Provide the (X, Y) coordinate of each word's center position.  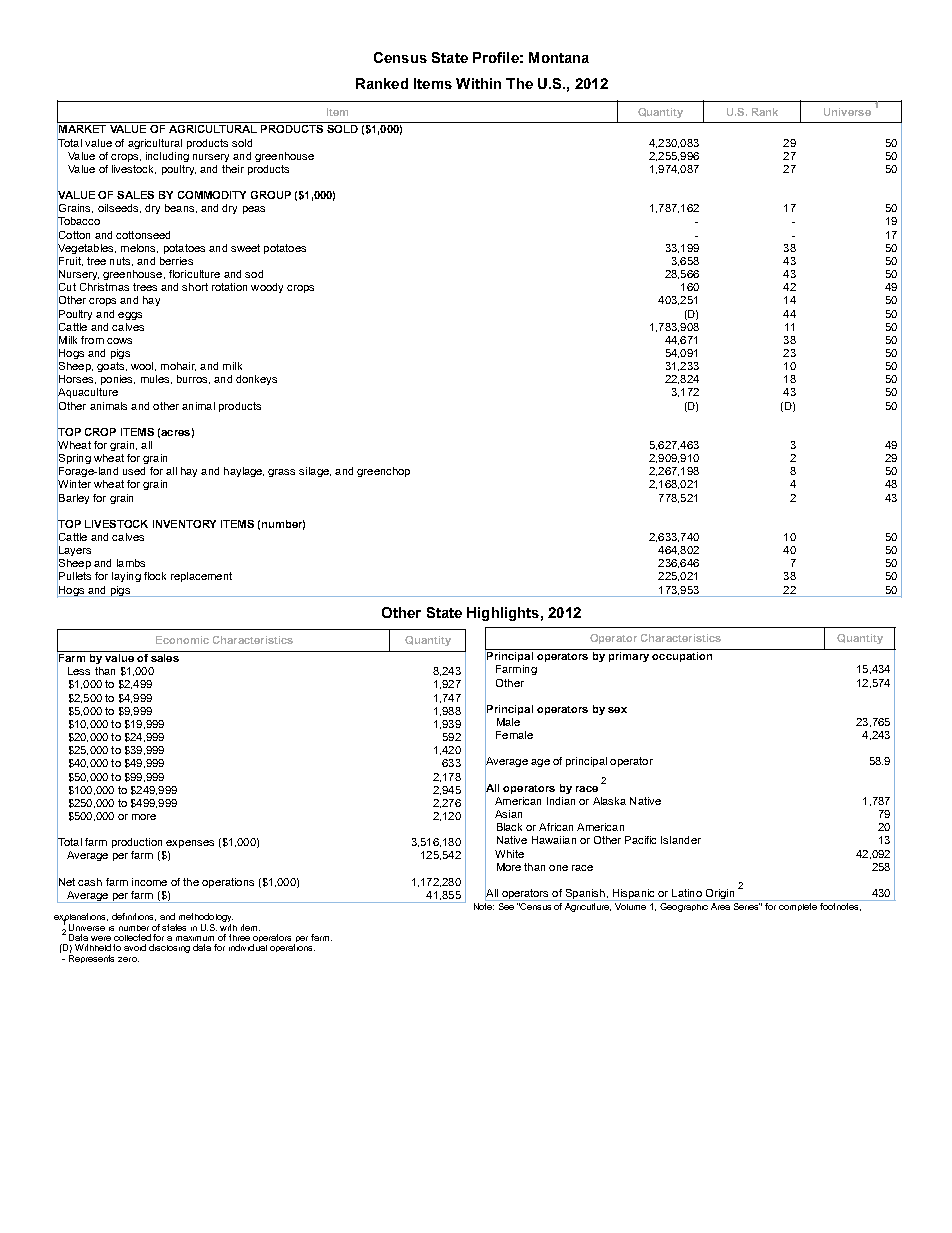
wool (143, 366)
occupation (682, 657)
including (167, 157)
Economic (182, 640)
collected (132, 937)
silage (315, 472)
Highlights (503, 614)
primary (629, 657)
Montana (559, 57)
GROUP (271, 195)
